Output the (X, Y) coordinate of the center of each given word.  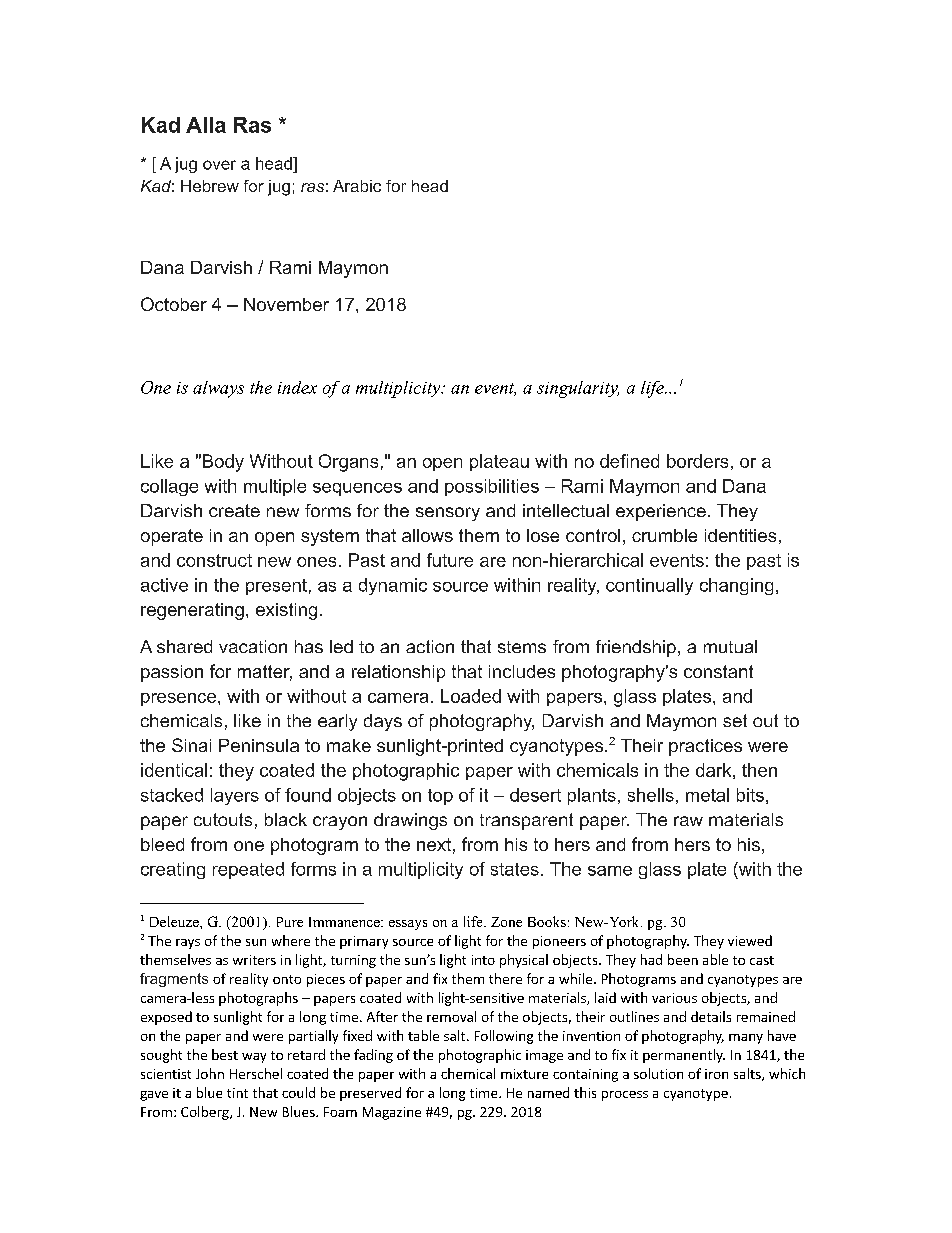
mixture (524, 1074)
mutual (730, 646)
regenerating (192, 611)
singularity (578, 389)
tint (237, 1093)
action (430, 646)
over (219, 165)
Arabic (357, 186)
